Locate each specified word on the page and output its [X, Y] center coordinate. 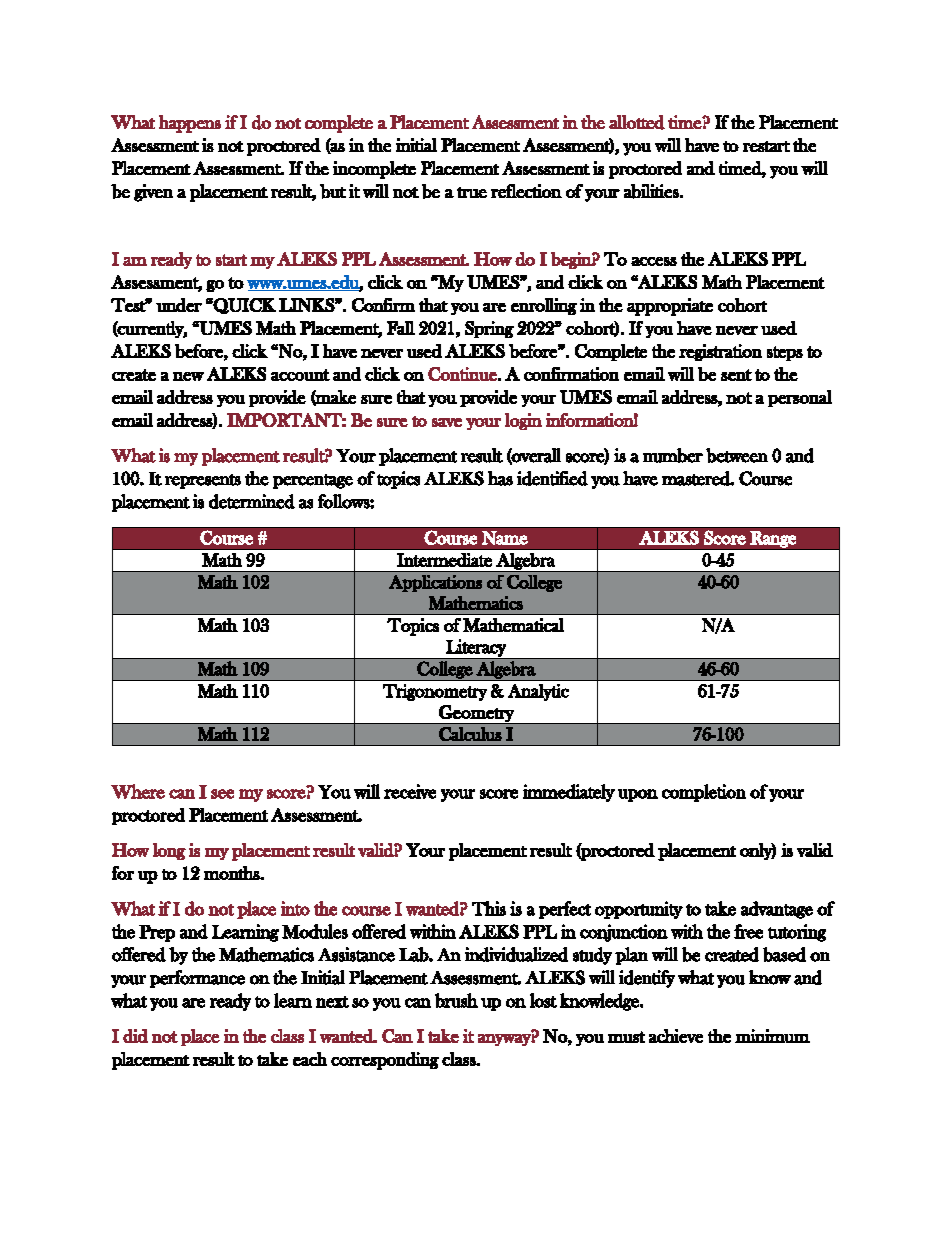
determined [252, 501]
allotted [637, 122]
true [472, 192]
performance [197, 979]
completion [704, 793]
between [737, 455]
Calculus [470, 734]
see [222, 794]
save [447, 422]
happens [190, 124]
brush [456, 1000]
